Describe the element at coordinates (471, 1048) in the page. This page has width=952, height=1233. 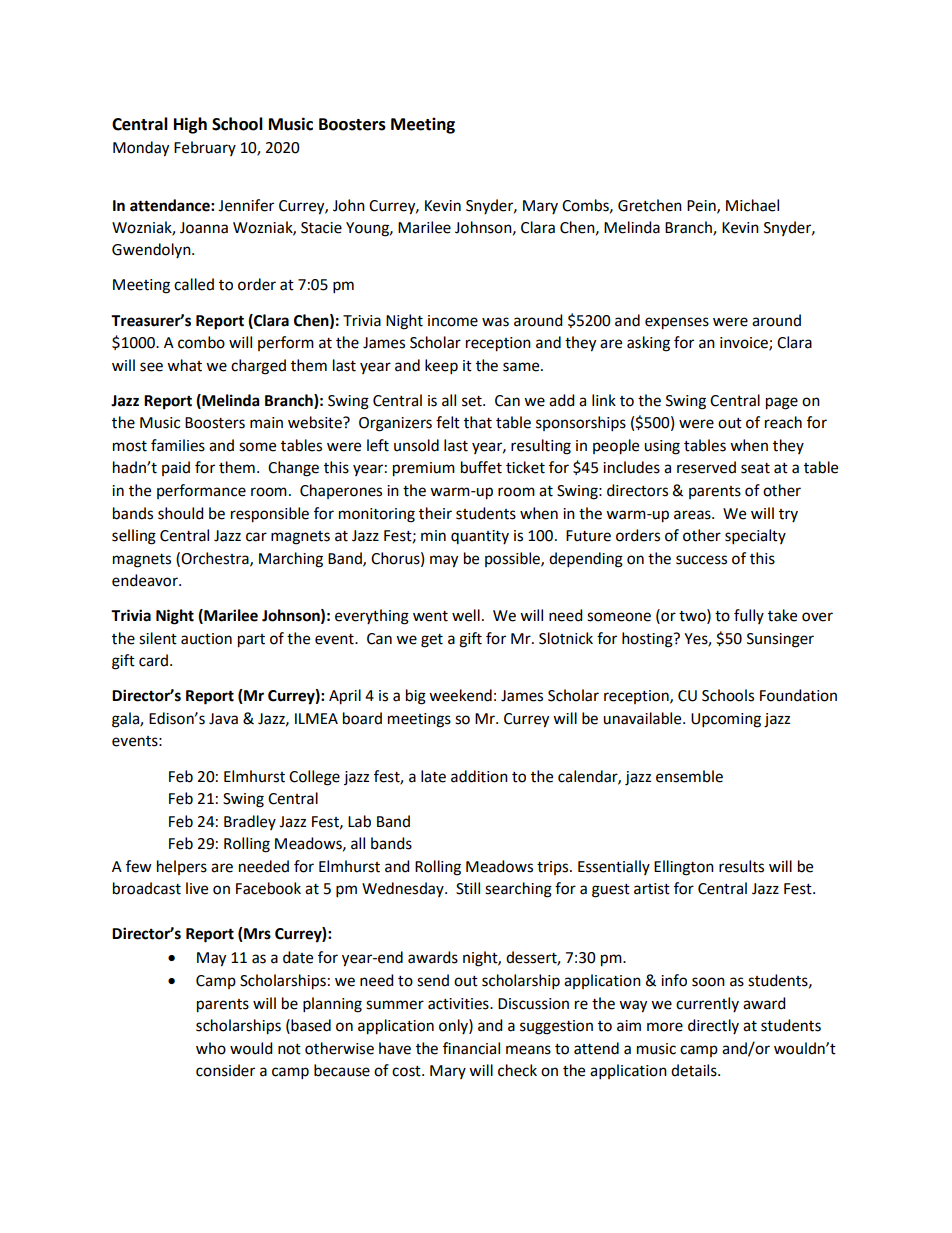
I see `financial` at that location.
